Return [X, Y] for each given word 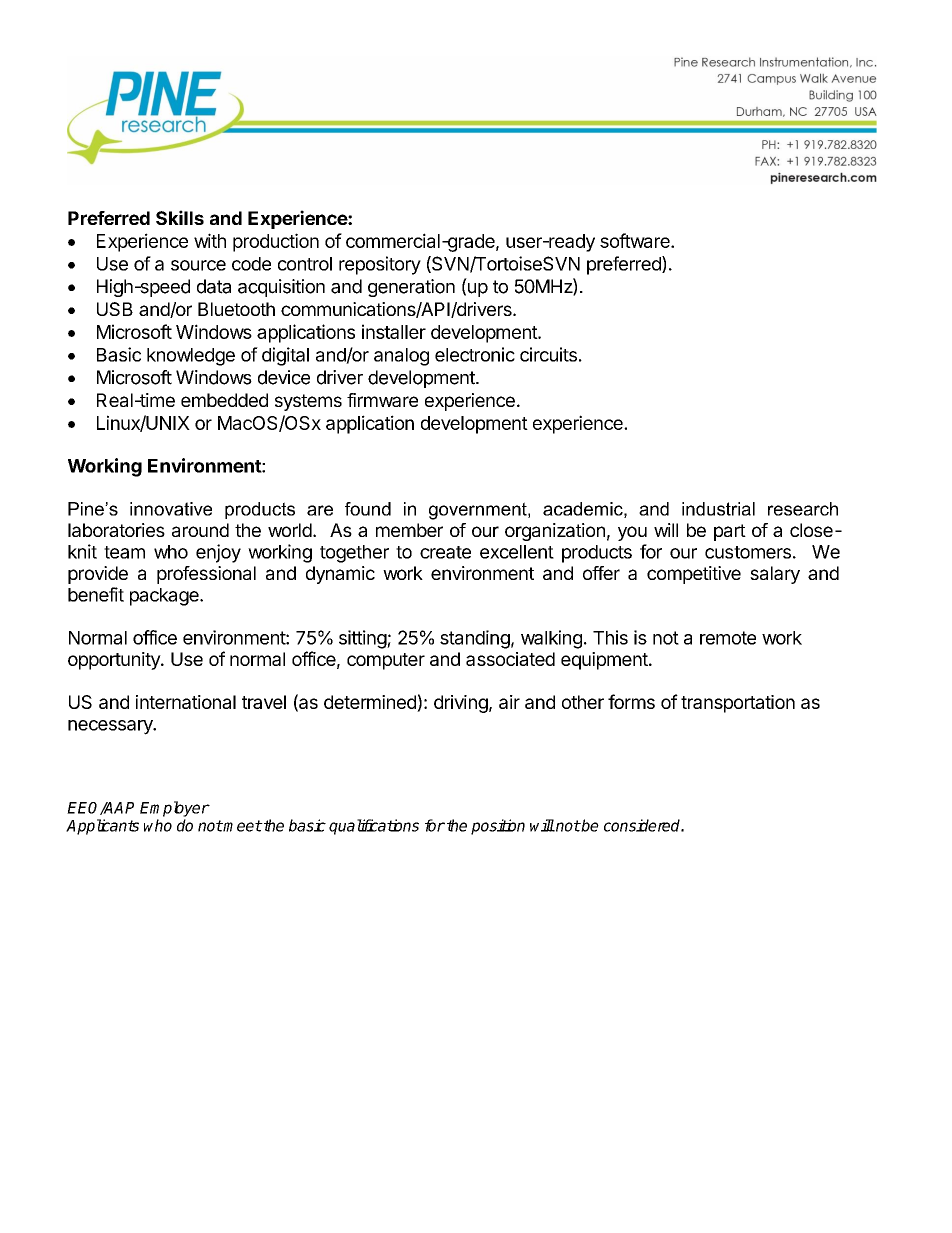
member [409, 530]
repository [380, 265]
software [636, 240]
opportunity [115, 661]
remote [728, 638]
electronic [475, 354]
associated [510, 659]
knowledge [191, 357]
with [210, 240]
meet [242, 826]
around [200, 530]
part [730, 532]
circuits [548, 354]
